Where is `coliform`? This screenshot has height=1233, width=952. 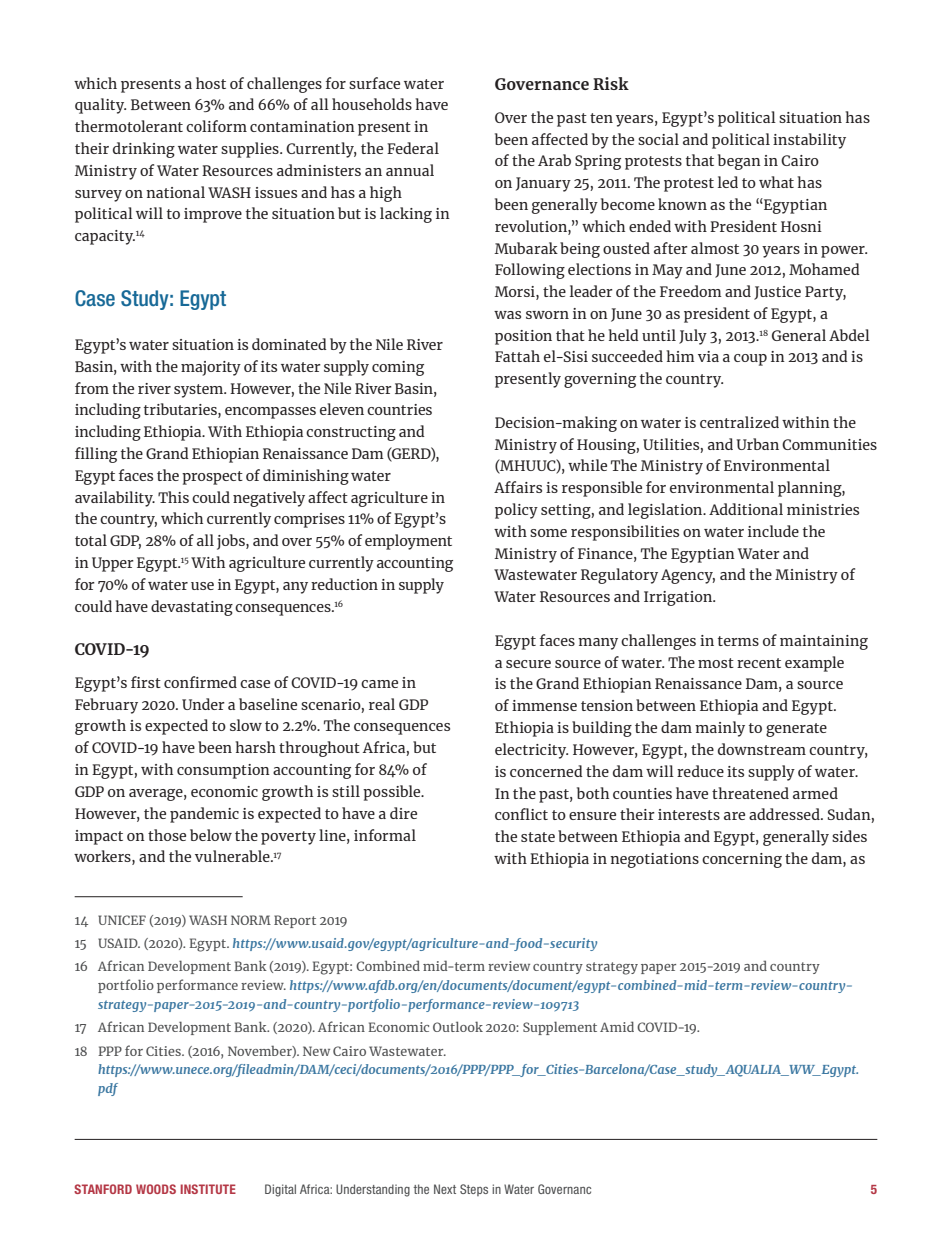 coliform is located at coordinates (216, 126).
